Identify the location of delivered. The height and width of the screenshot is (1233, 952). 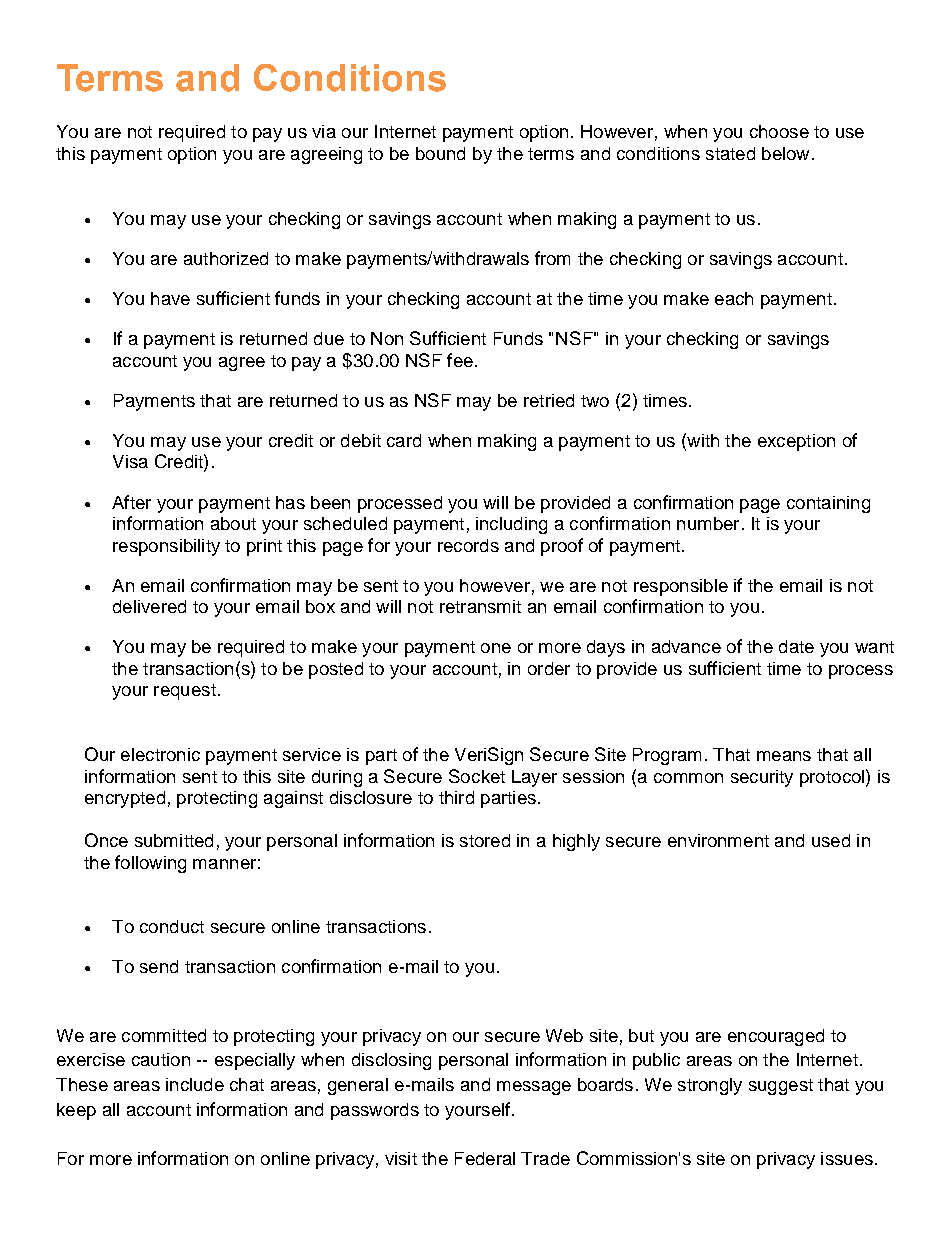
(149, 606).
